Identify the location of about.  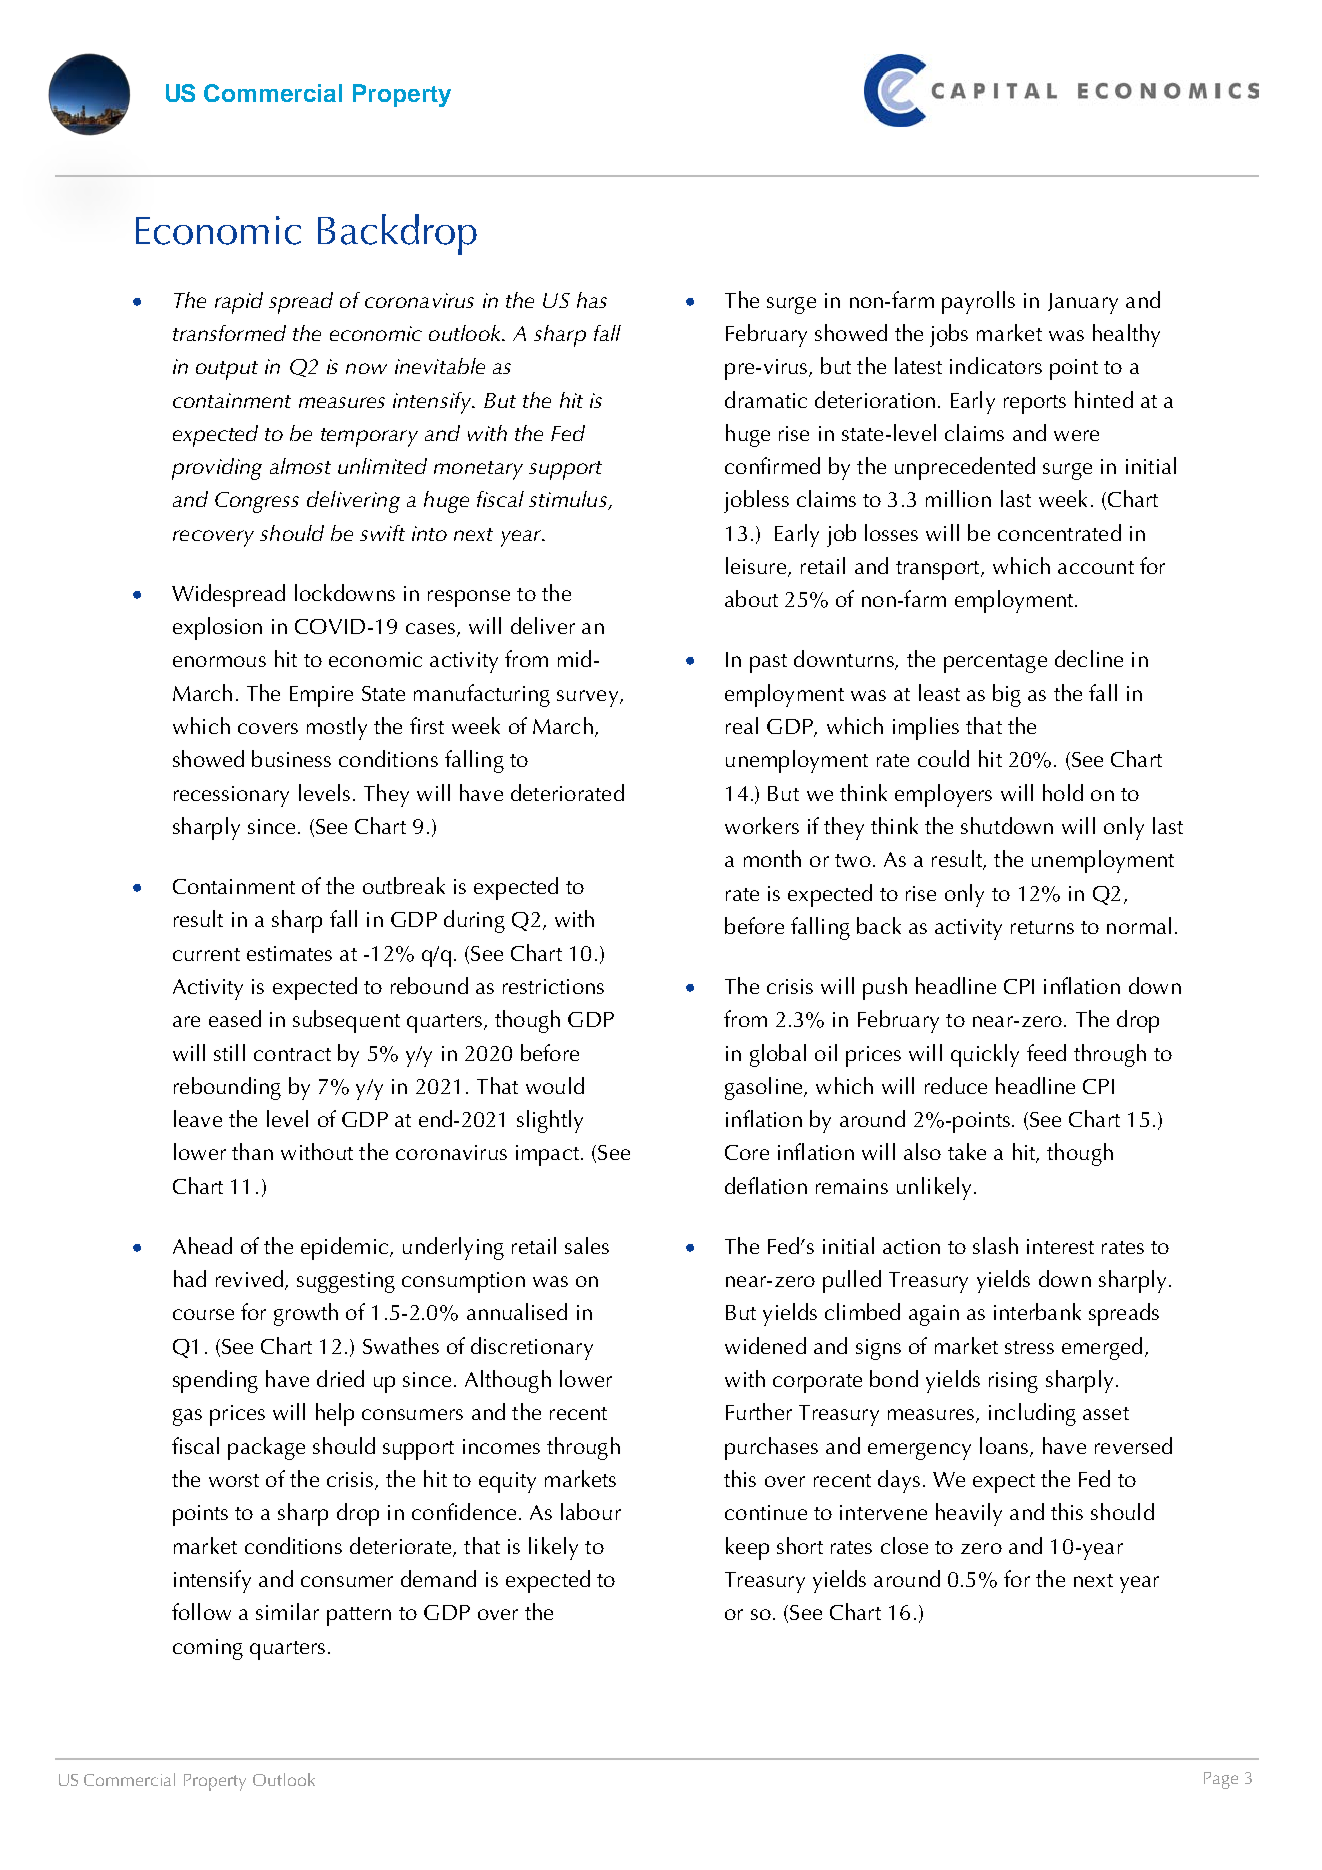
(751, 598).
